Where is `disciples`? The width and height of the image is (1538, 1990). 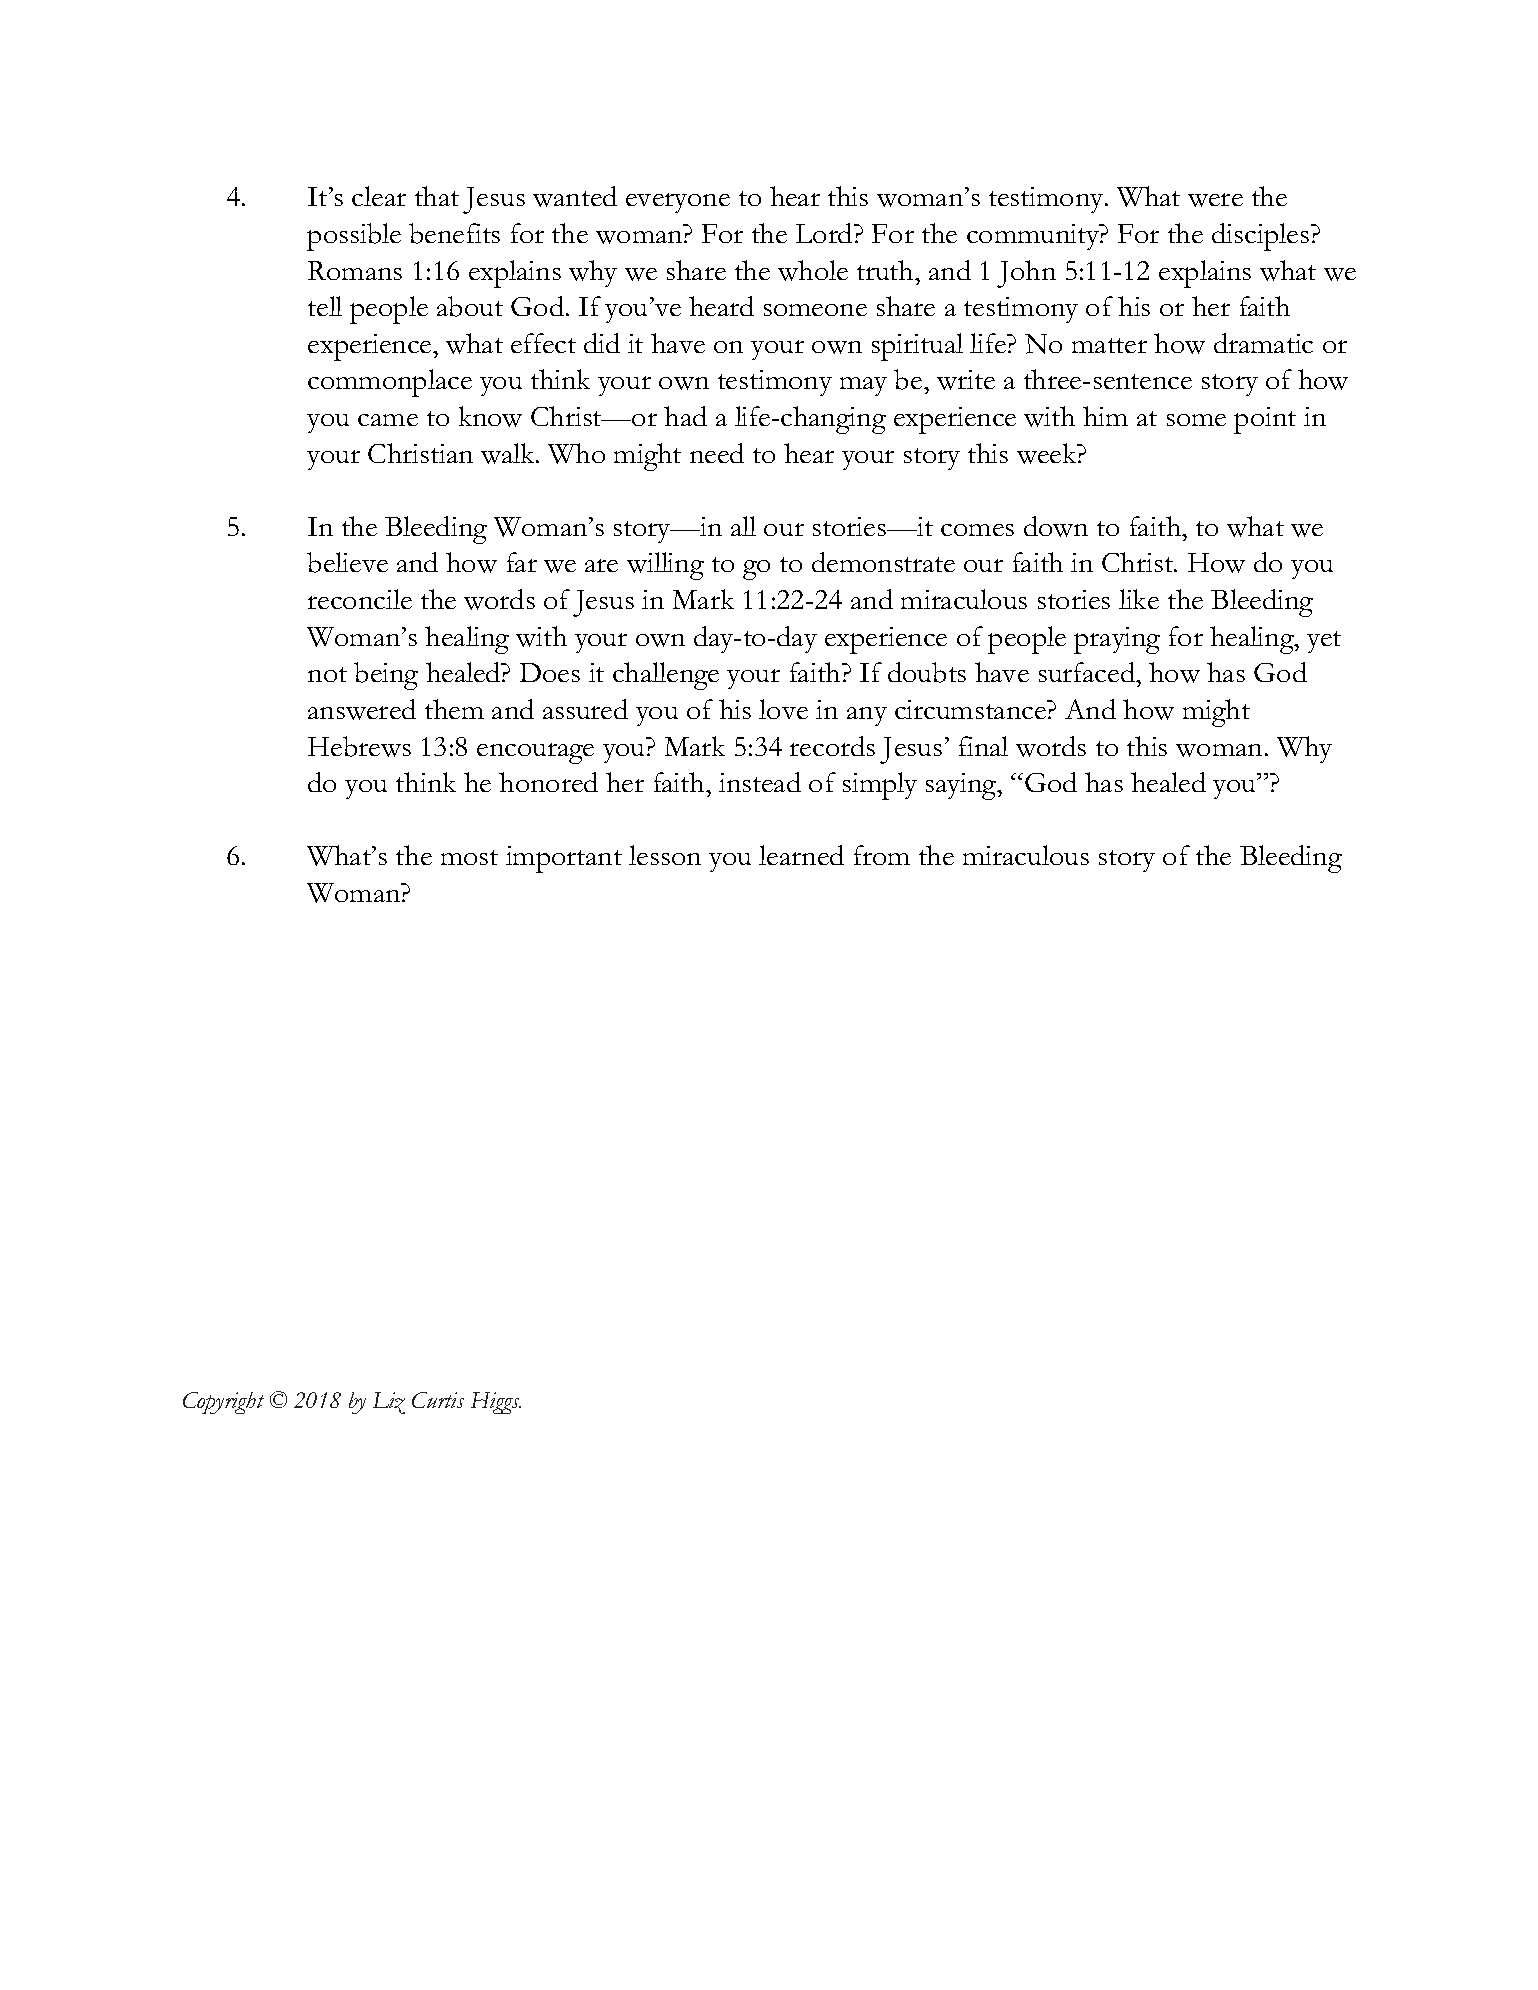 disciples is located at coordinates (1260, 237).
